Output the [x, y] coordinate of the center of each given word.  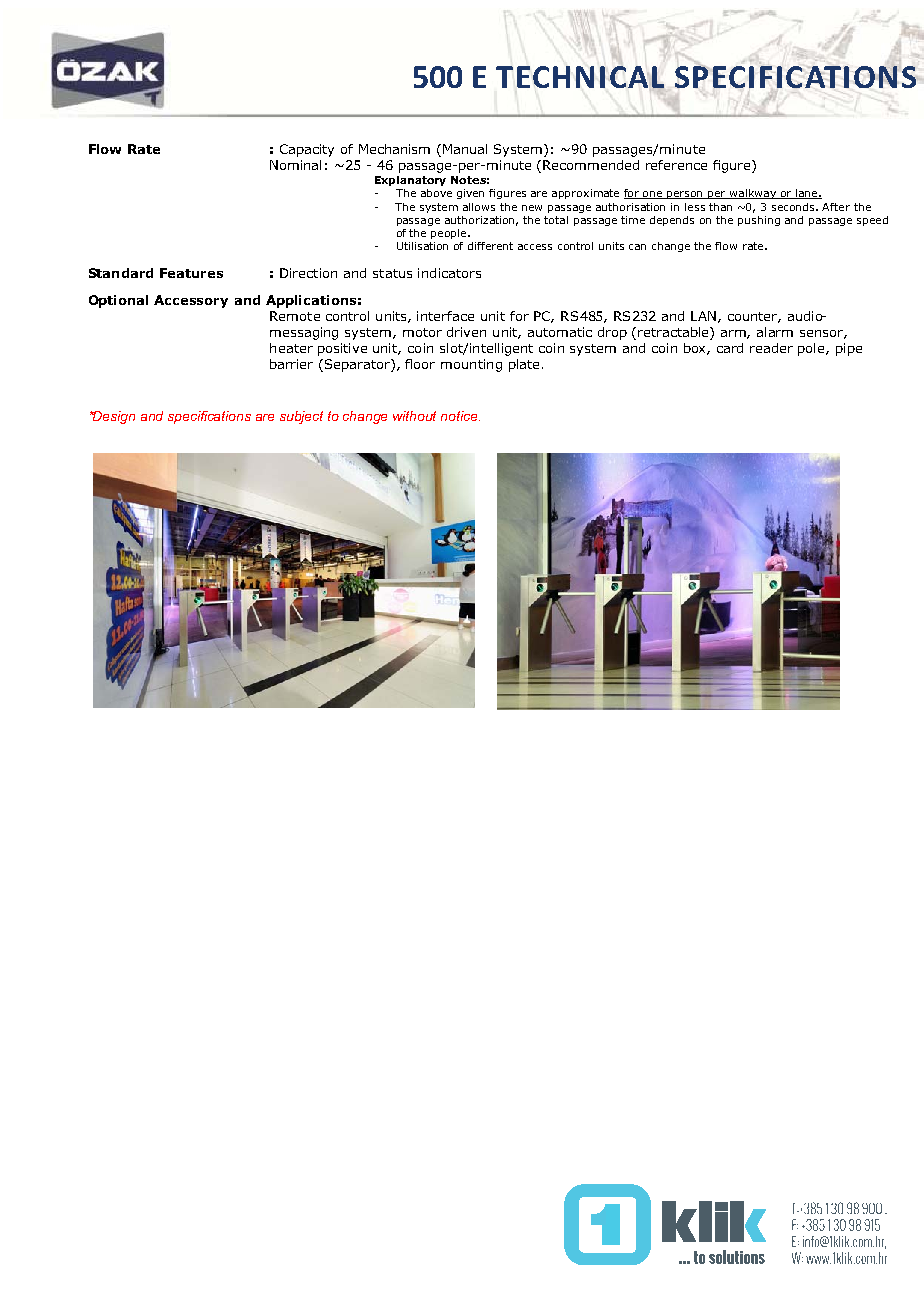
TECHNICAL [580, 76]
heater [291, 348]
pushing [759, 221]
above [436, 193]
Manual [465, 149]
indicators [449, 273]
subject [301, 417]
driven [466, 332]
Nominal [295, 165]
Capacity [307, 150]
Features [191, 273]
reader [771, 348]
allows [479, 207]
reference [676, 165]
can [637, 247]
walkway [753, 194]
